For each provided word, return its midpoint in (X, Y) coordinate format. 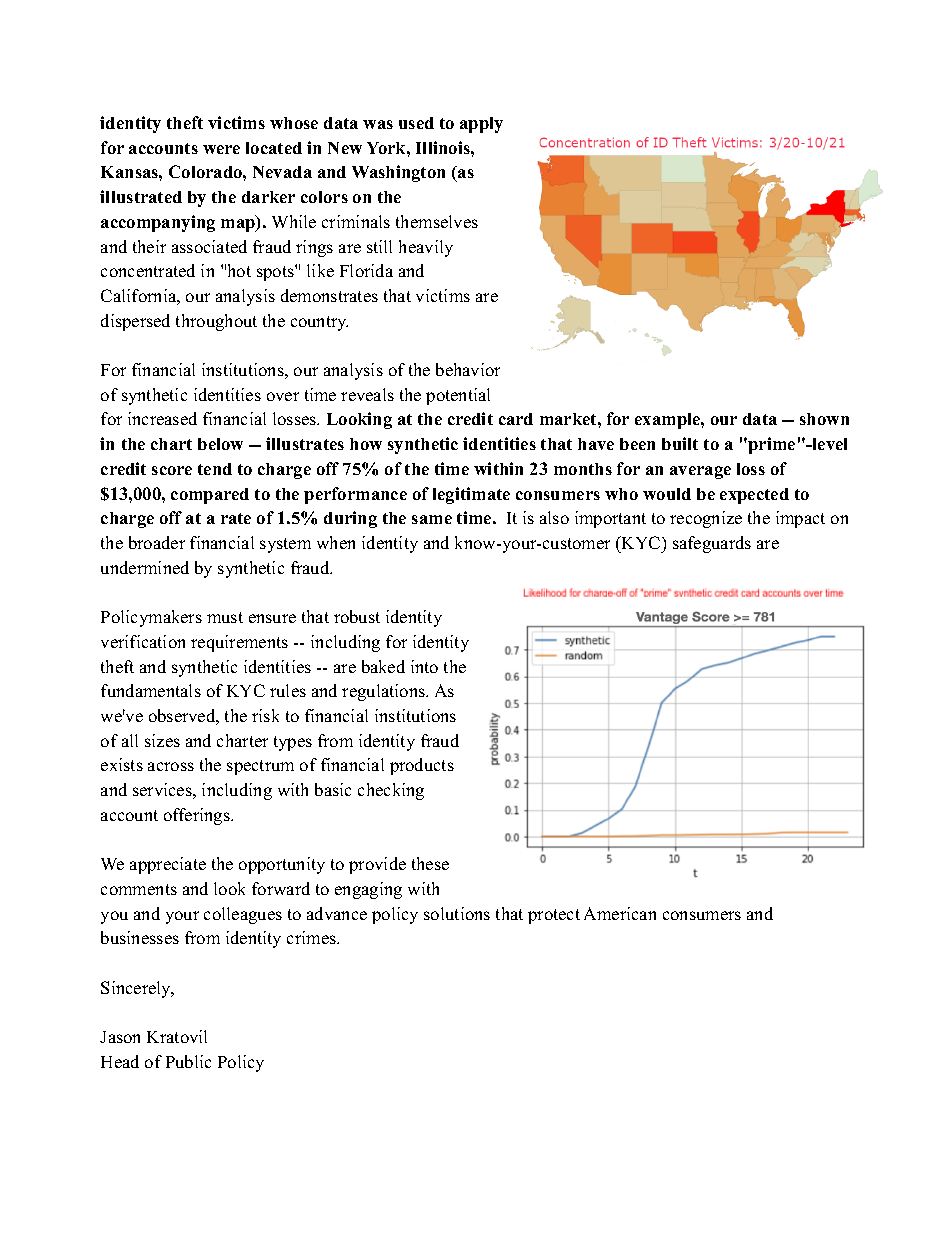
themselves (437, 221)
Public (188, 1061)
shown (824, 419)
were (221, 149)
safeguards (712, 544)
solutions (457, 913)
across (171, 766)
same (432, 519)
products (422, 766)
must (225, 617)
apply (481, 125)
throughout (216, 322)
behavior (468, 369)
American (620, 913)
